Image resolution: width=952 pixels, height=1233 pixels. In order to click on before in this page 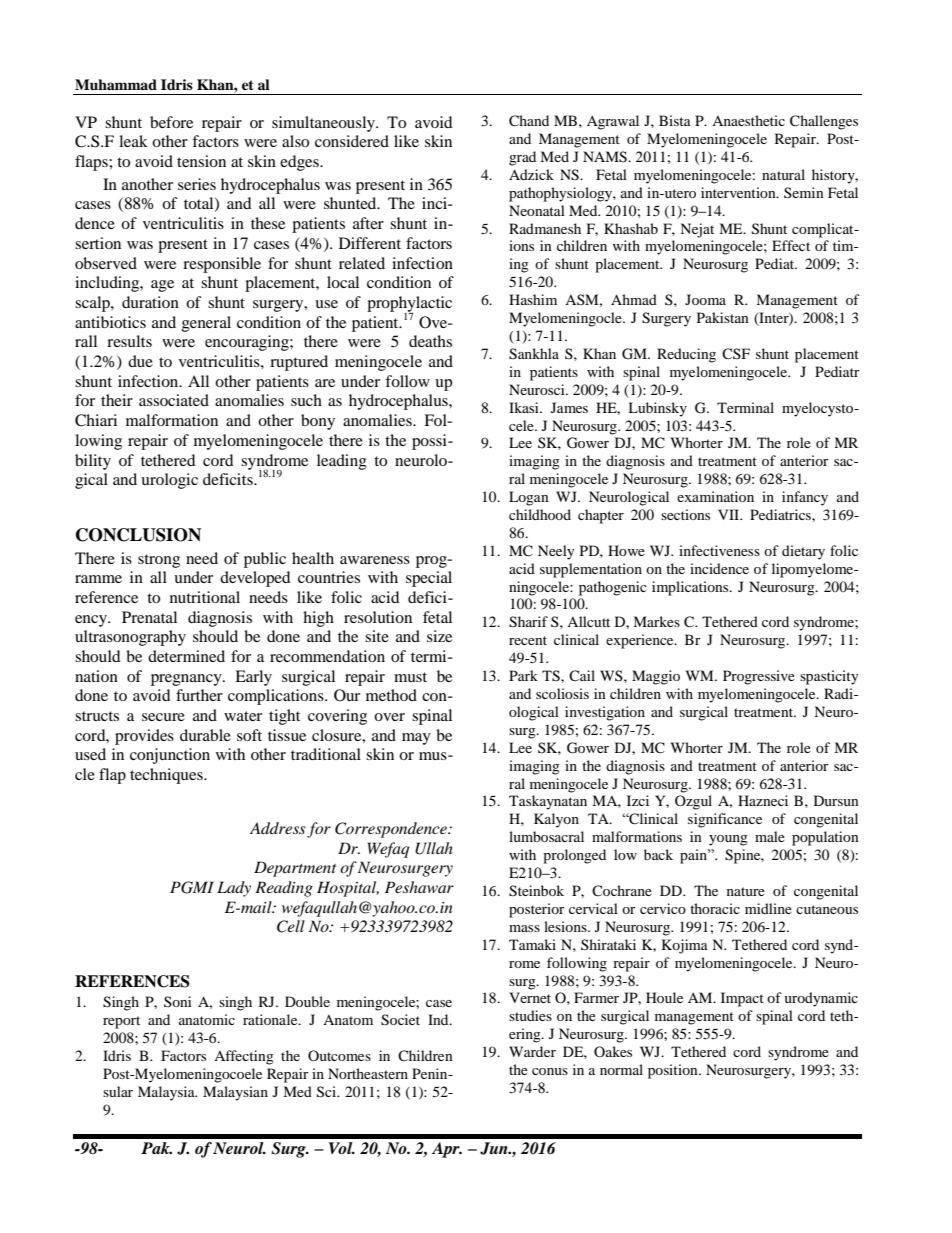, I will do `click(171, 122)`.
